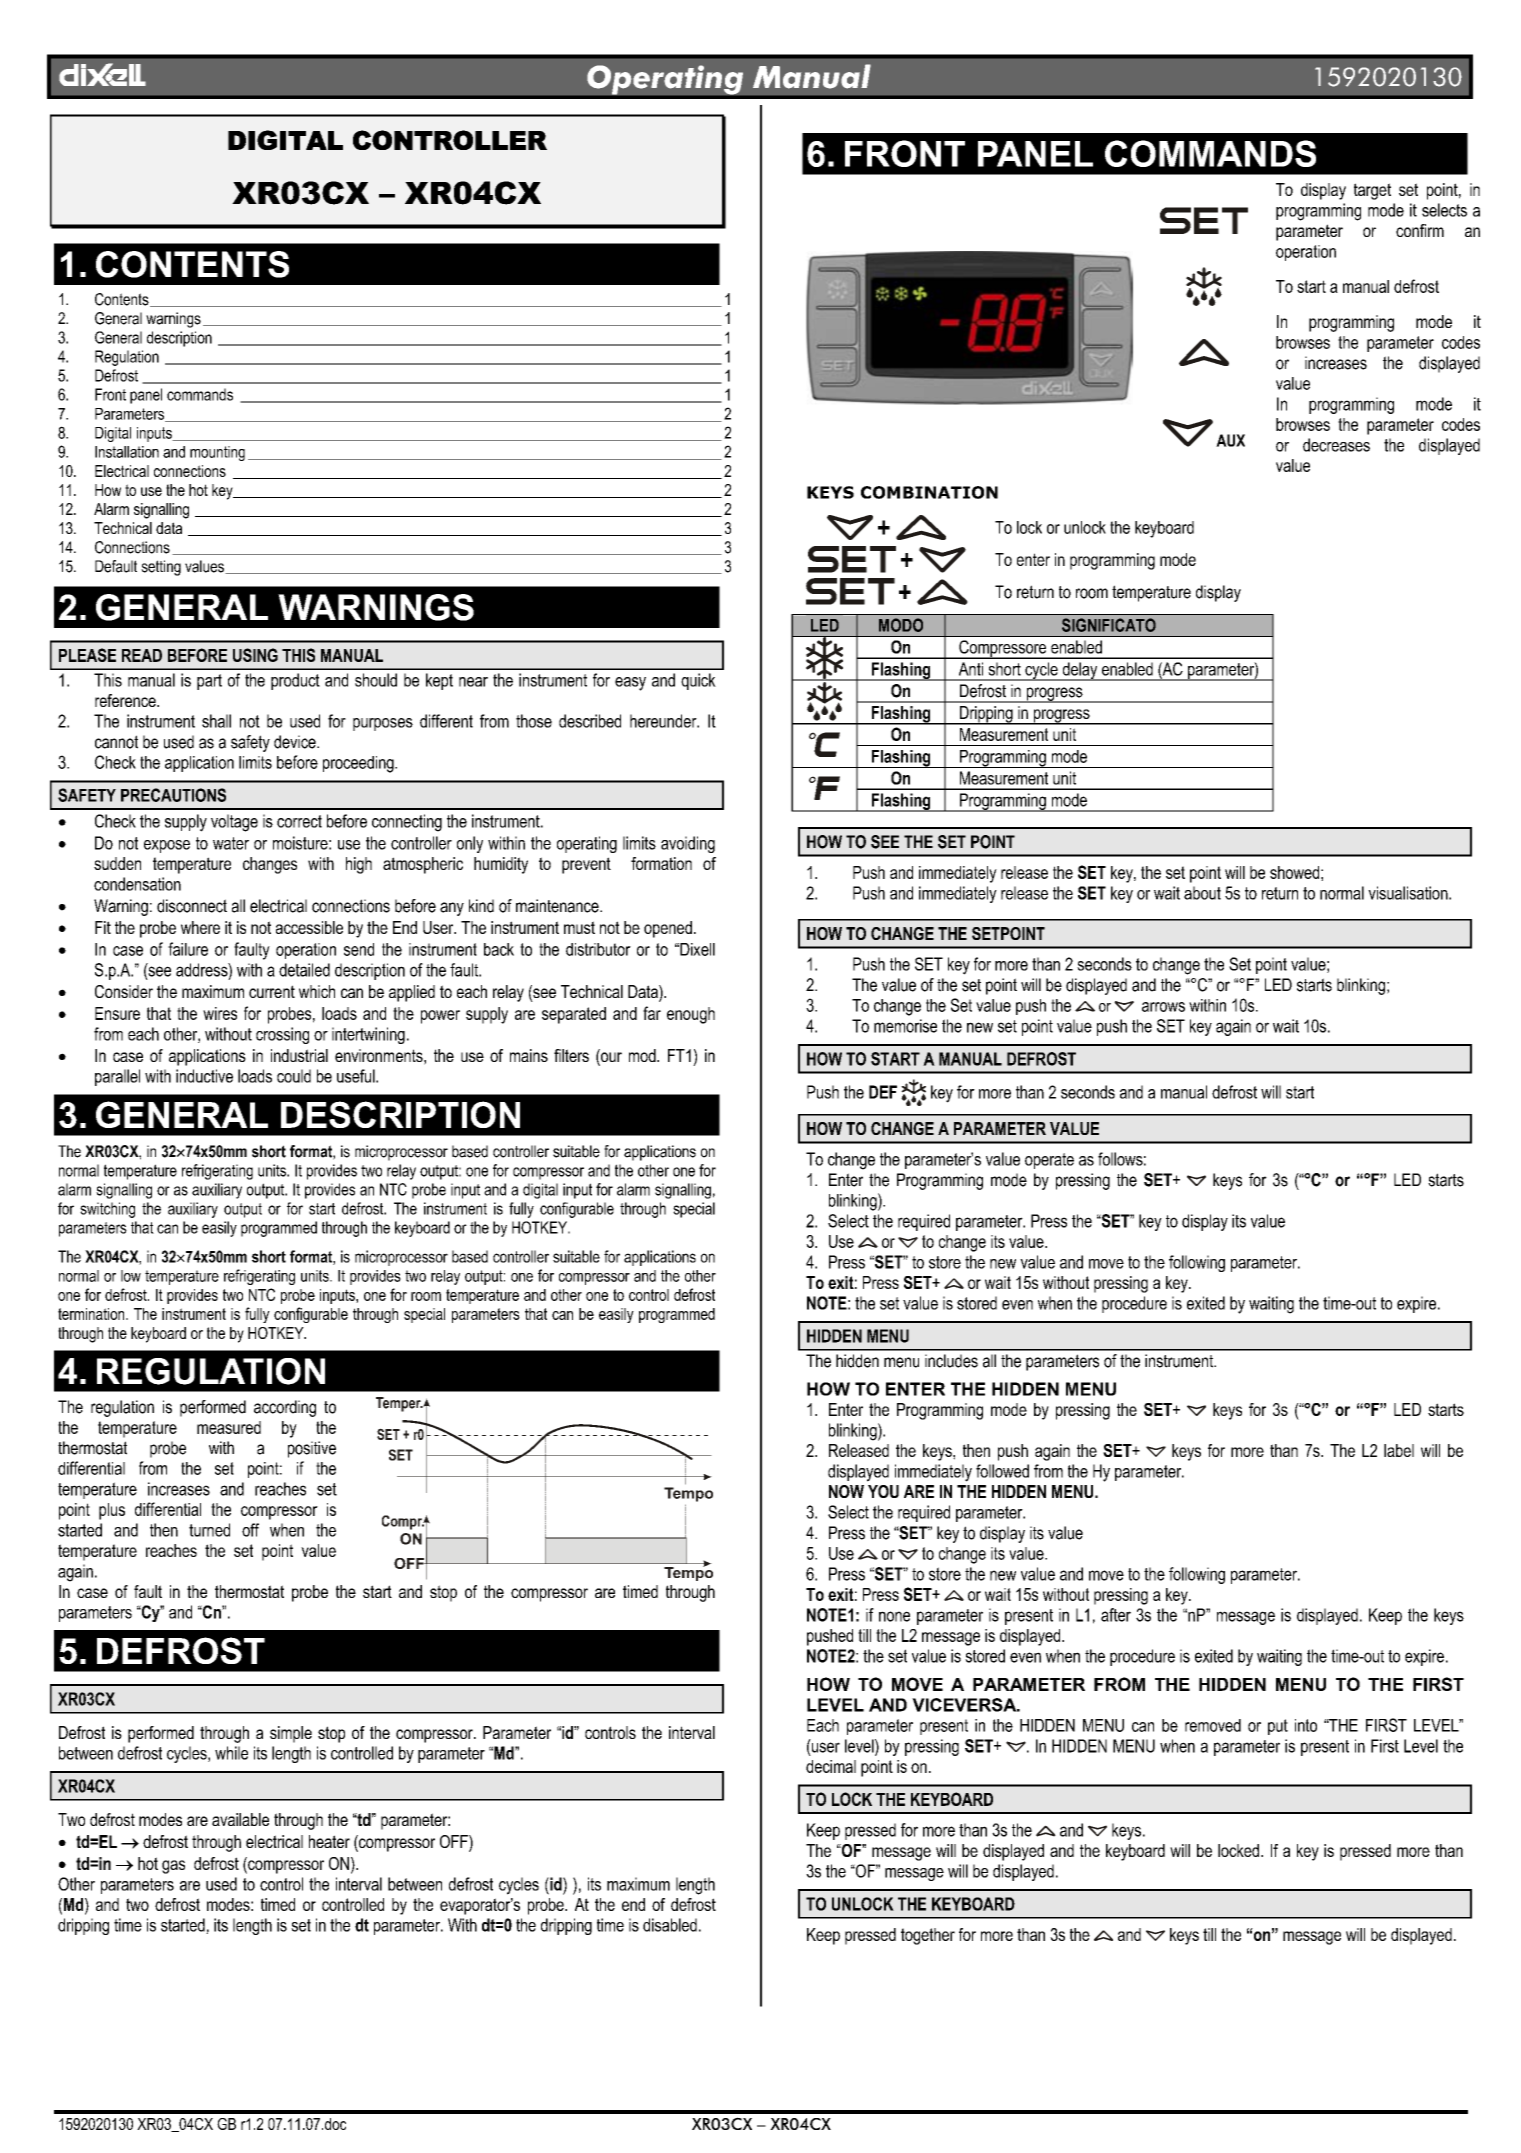 This page has width=1521, height=2153. What do you see at coordinates (929, 492) in the page?
I see `COMBINATION` at bounding box center [929, 492].
